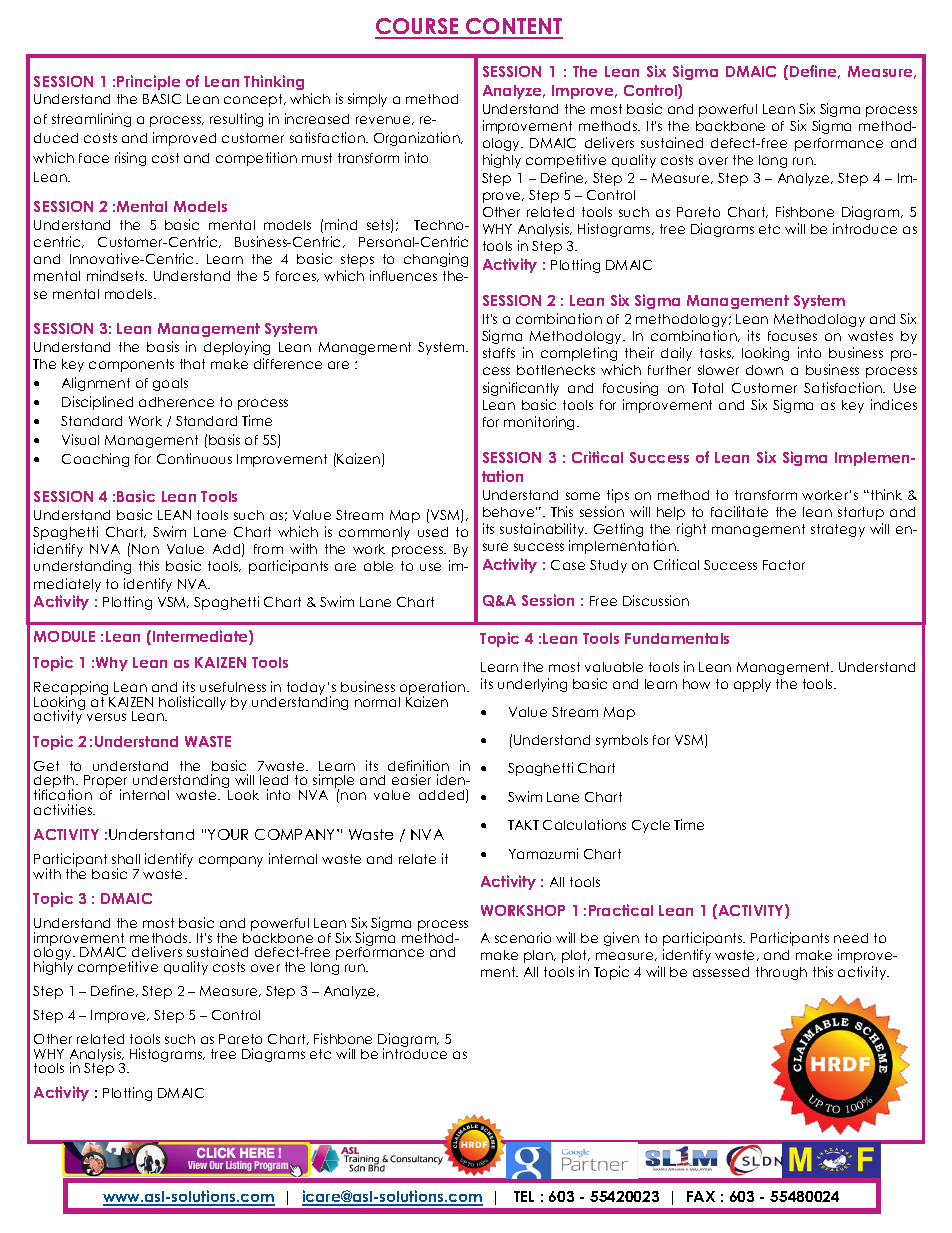 The image size is (952, 1233). I want to click on Proper, so click(105, 783).
